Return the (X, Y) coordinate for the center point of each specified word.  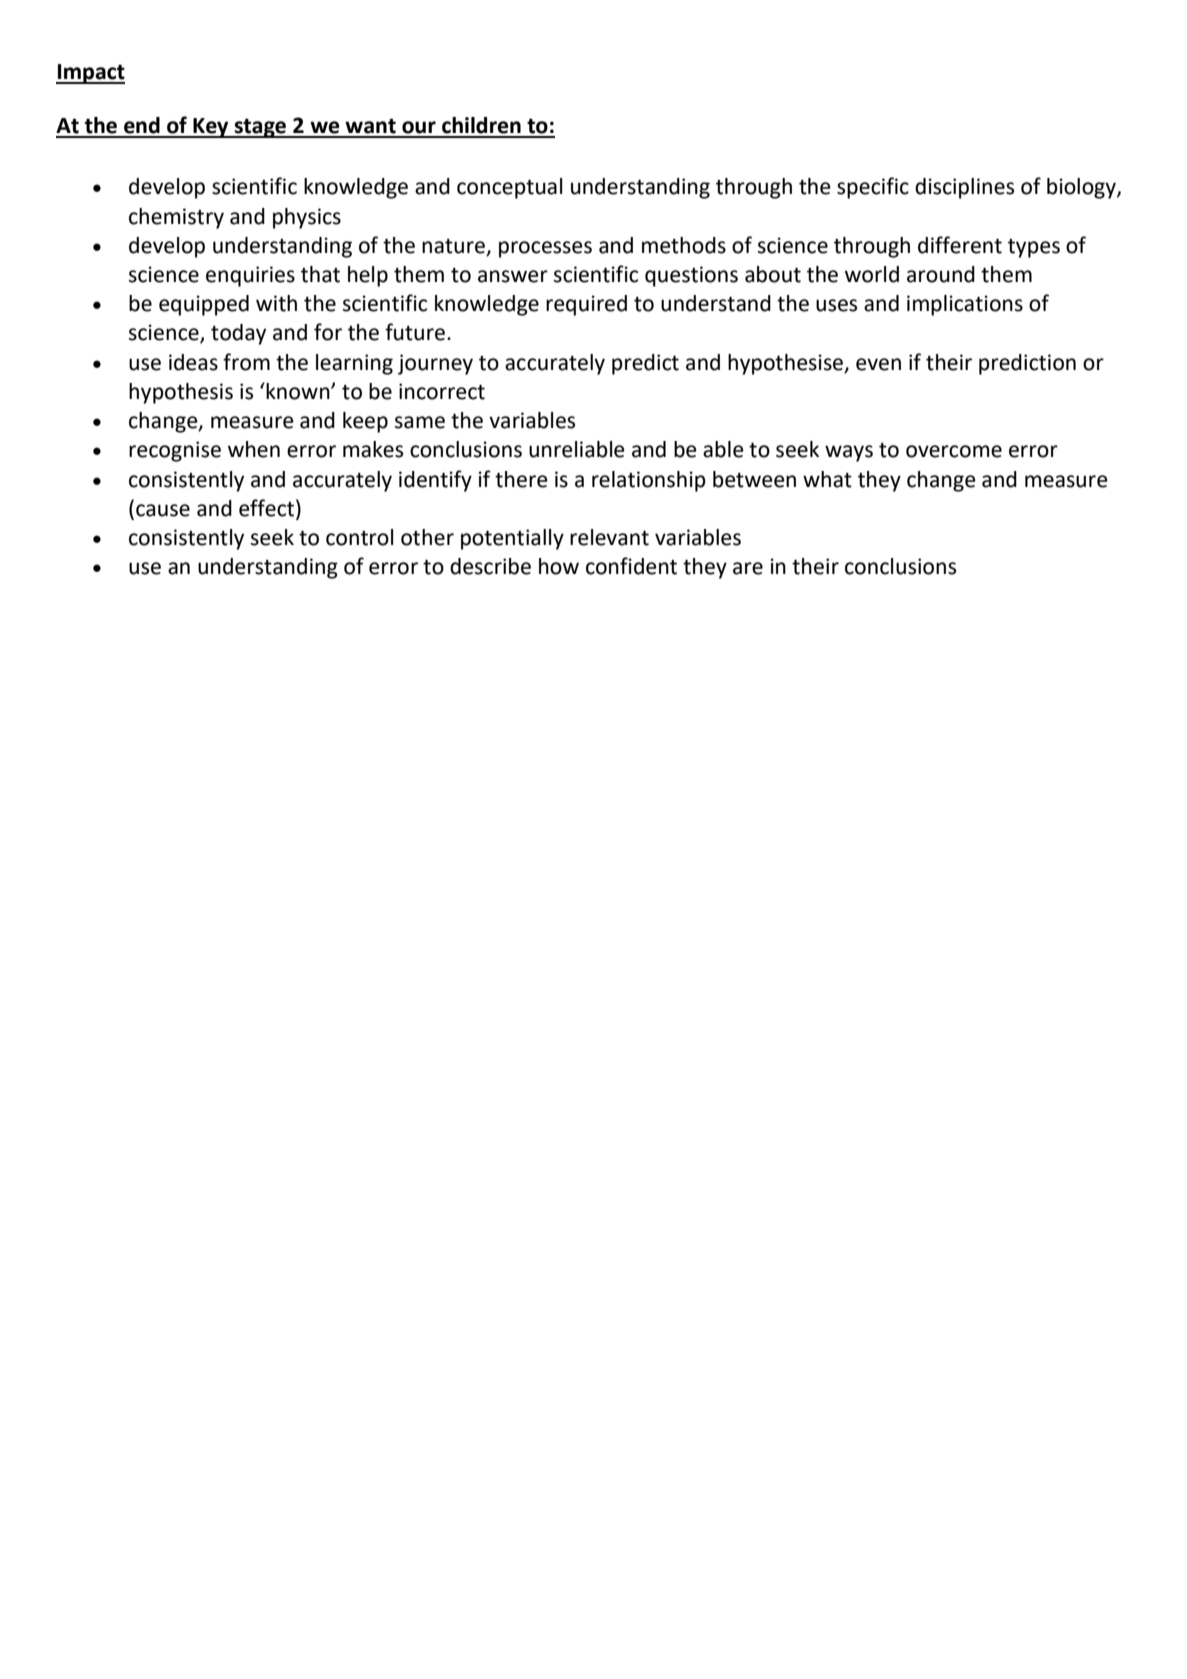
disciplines (964, 188)
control (359, 537)
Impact (90, 74)
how (559, 566)
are (748, 568)
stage (260, 128)
